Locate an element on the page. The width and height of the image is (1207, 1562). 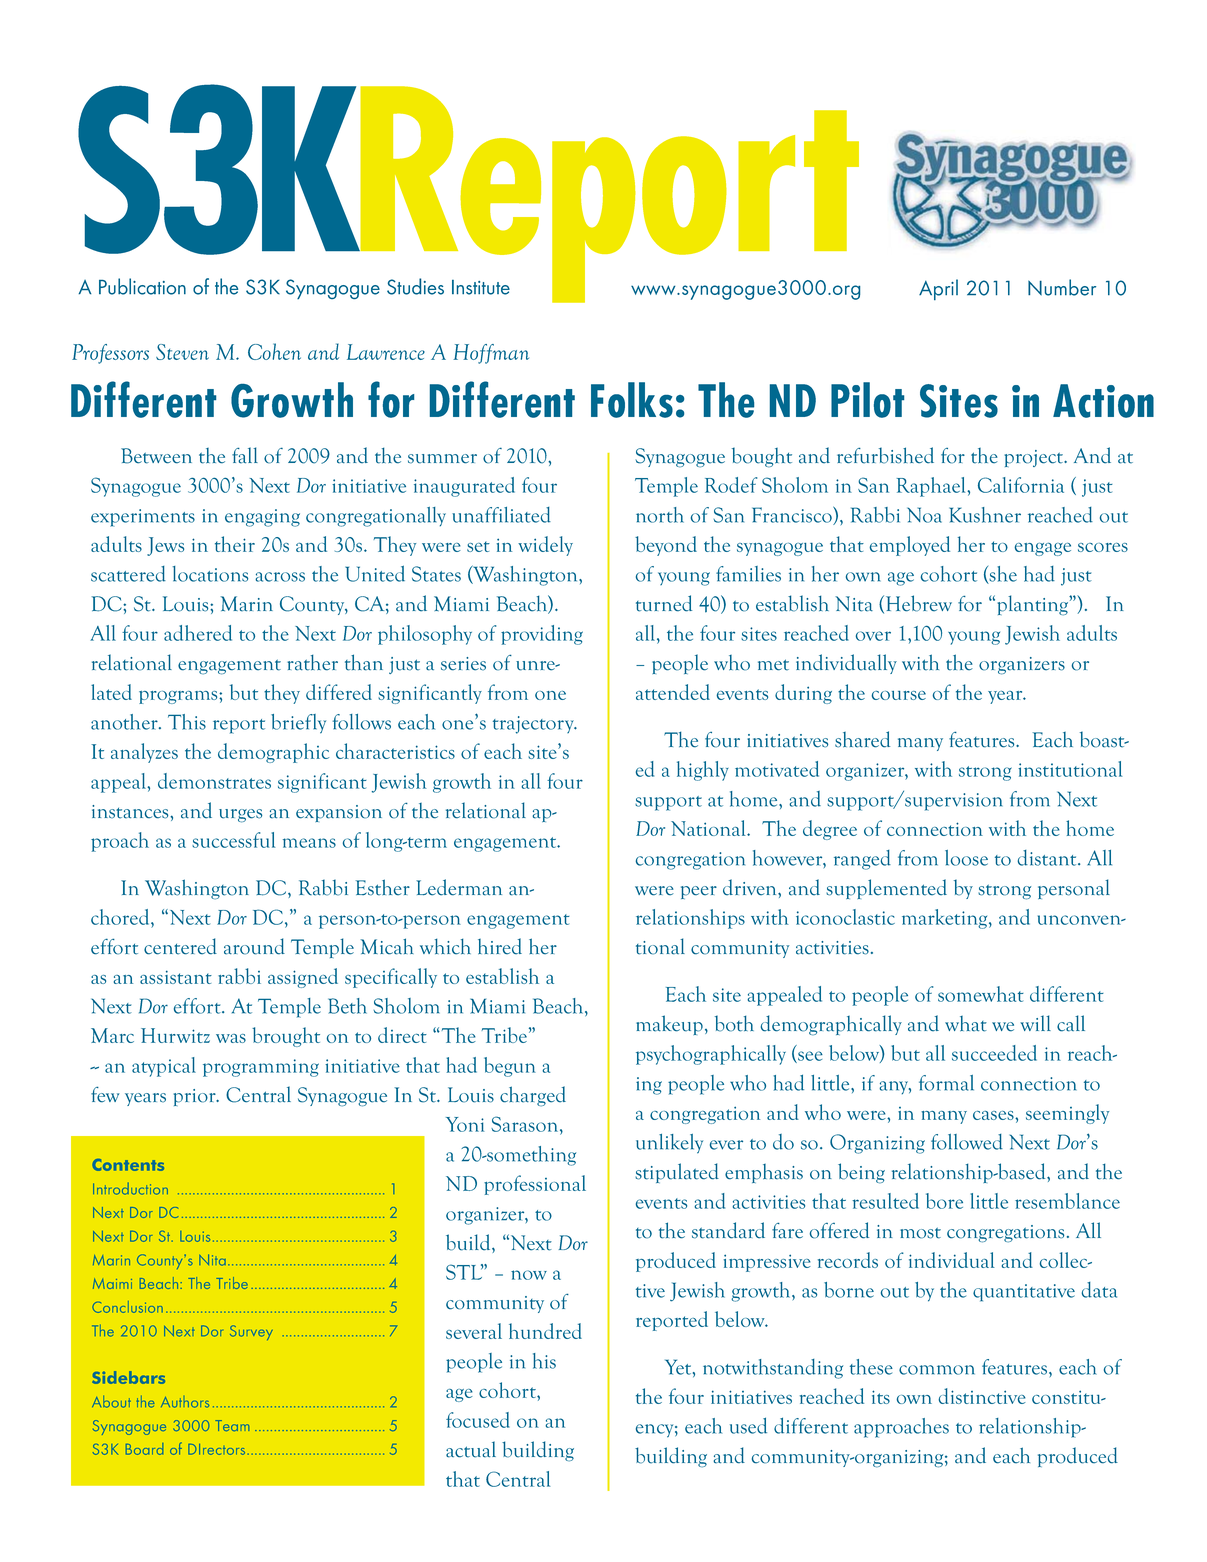
This is located at coordinates (187, 722).
